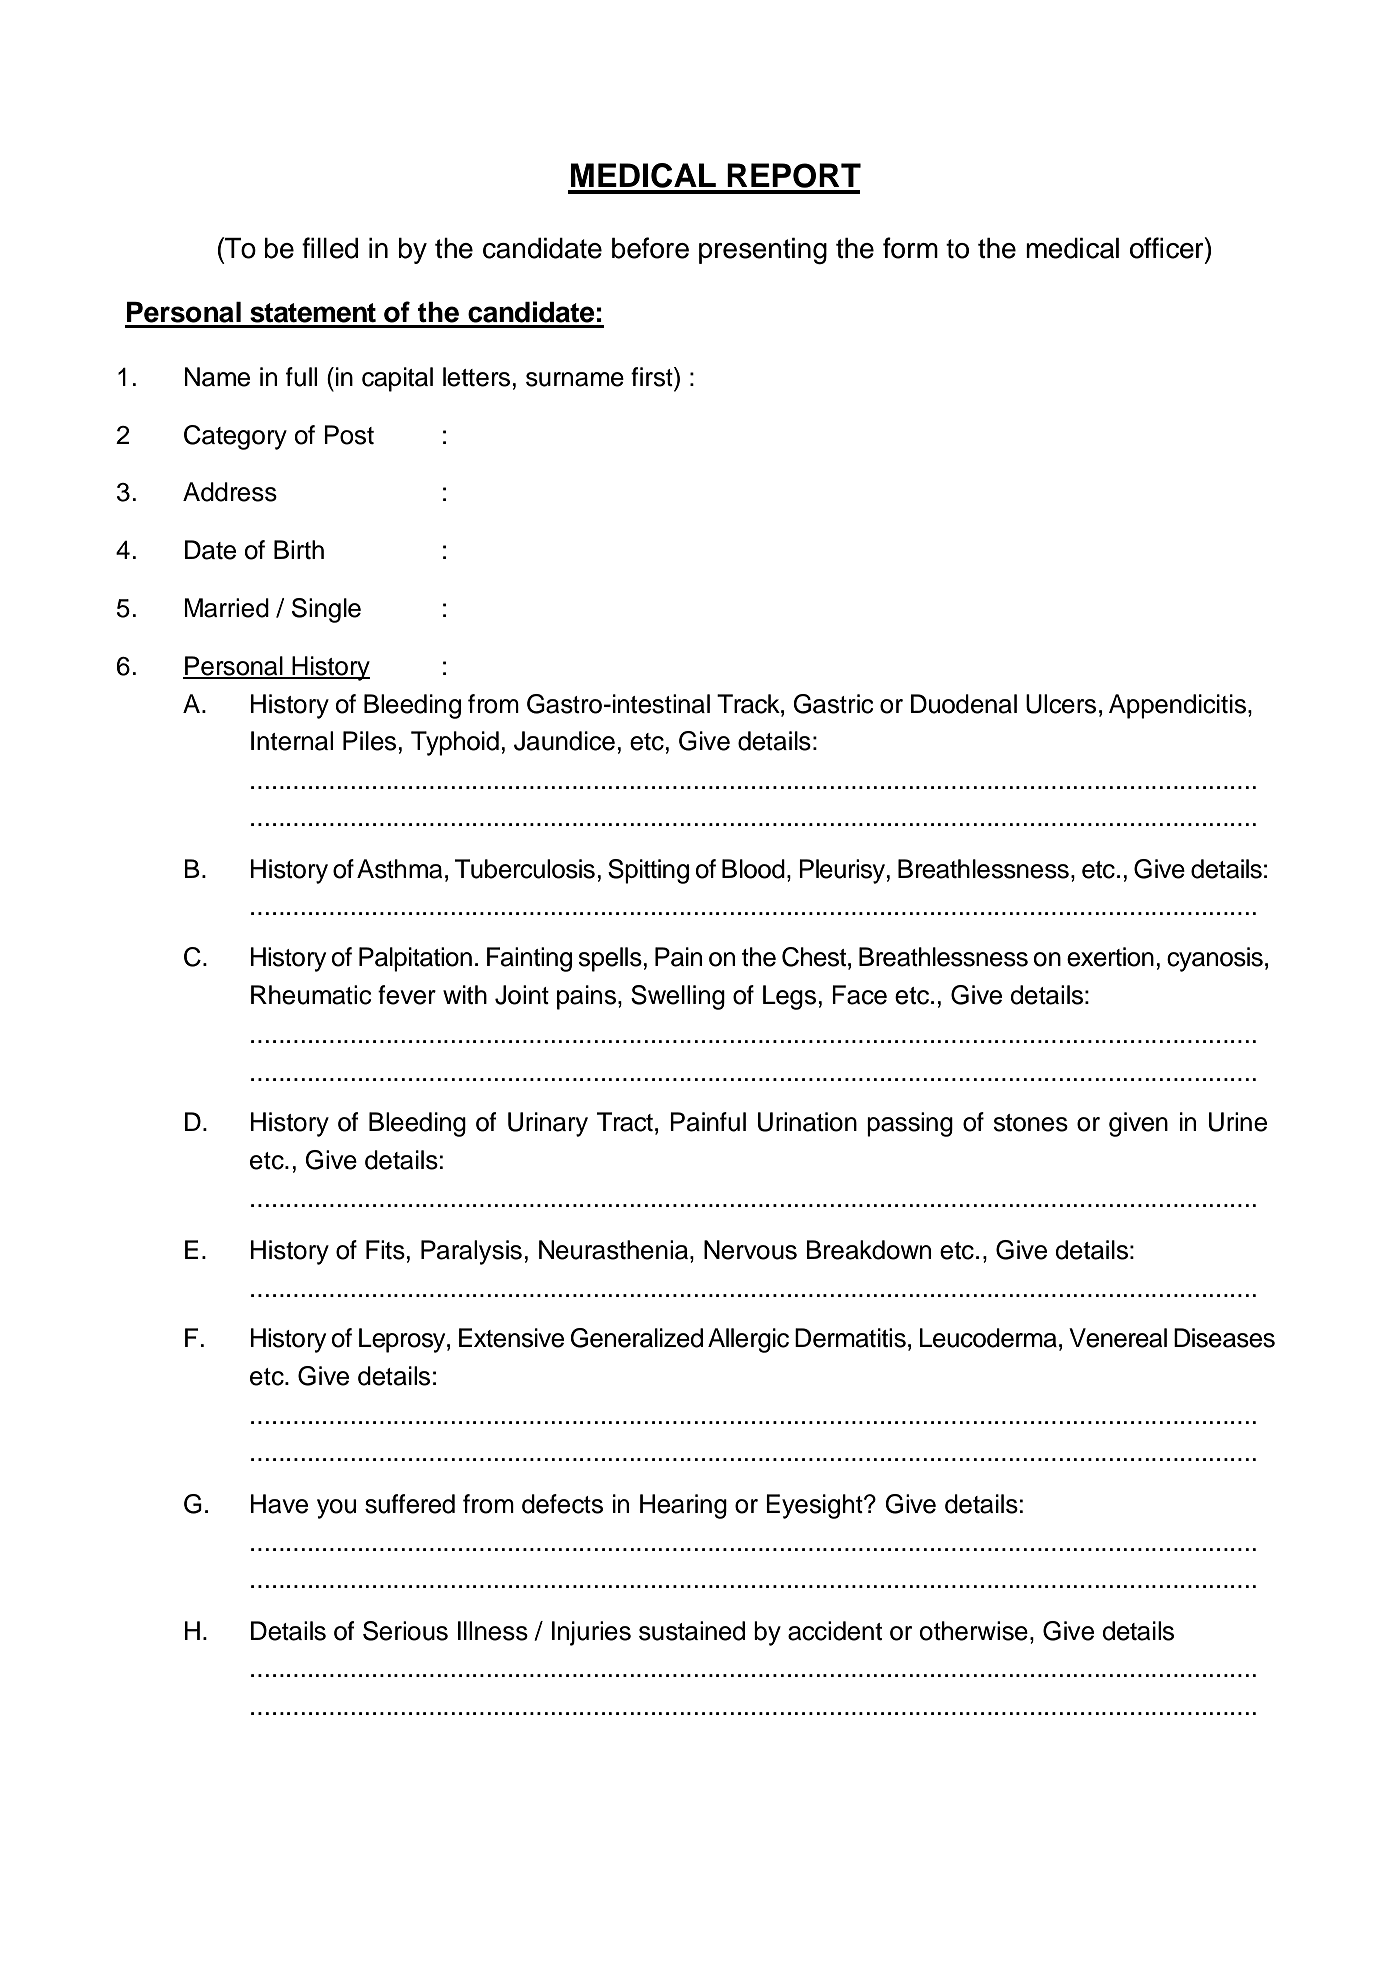 This document has height=1970, width=1392. I want to click on exertion, so click(1110, 957).
